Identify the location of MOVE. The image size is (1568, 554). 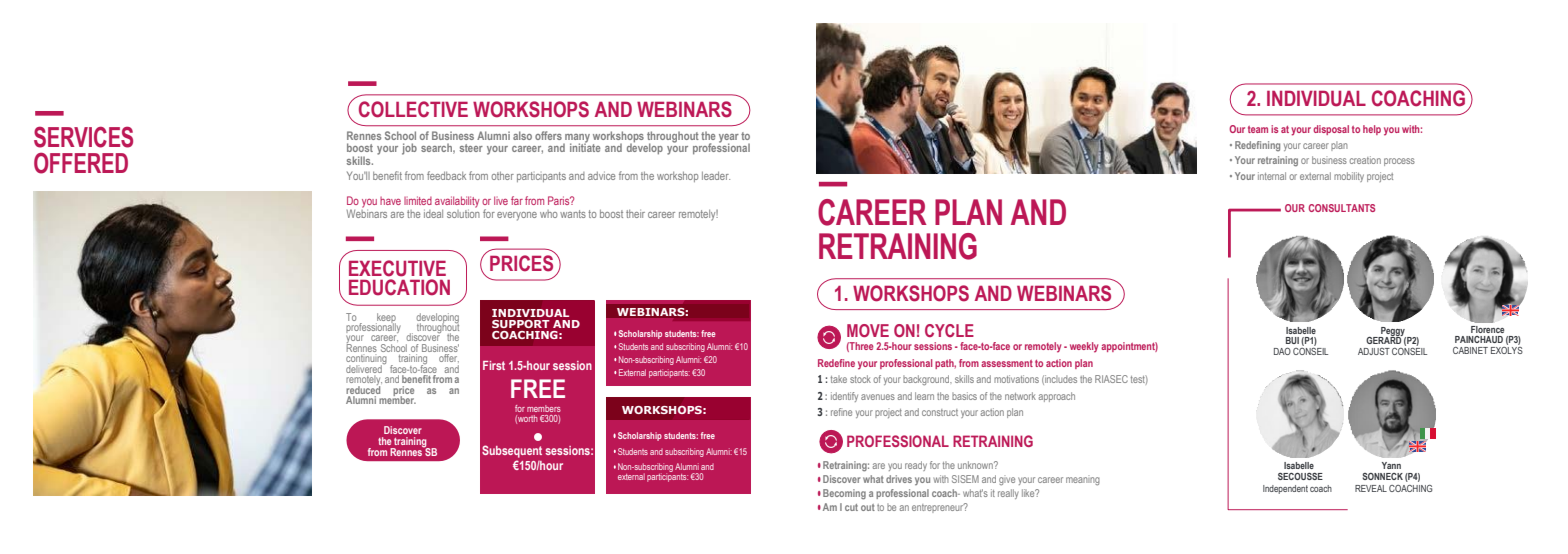
(868, 330).
